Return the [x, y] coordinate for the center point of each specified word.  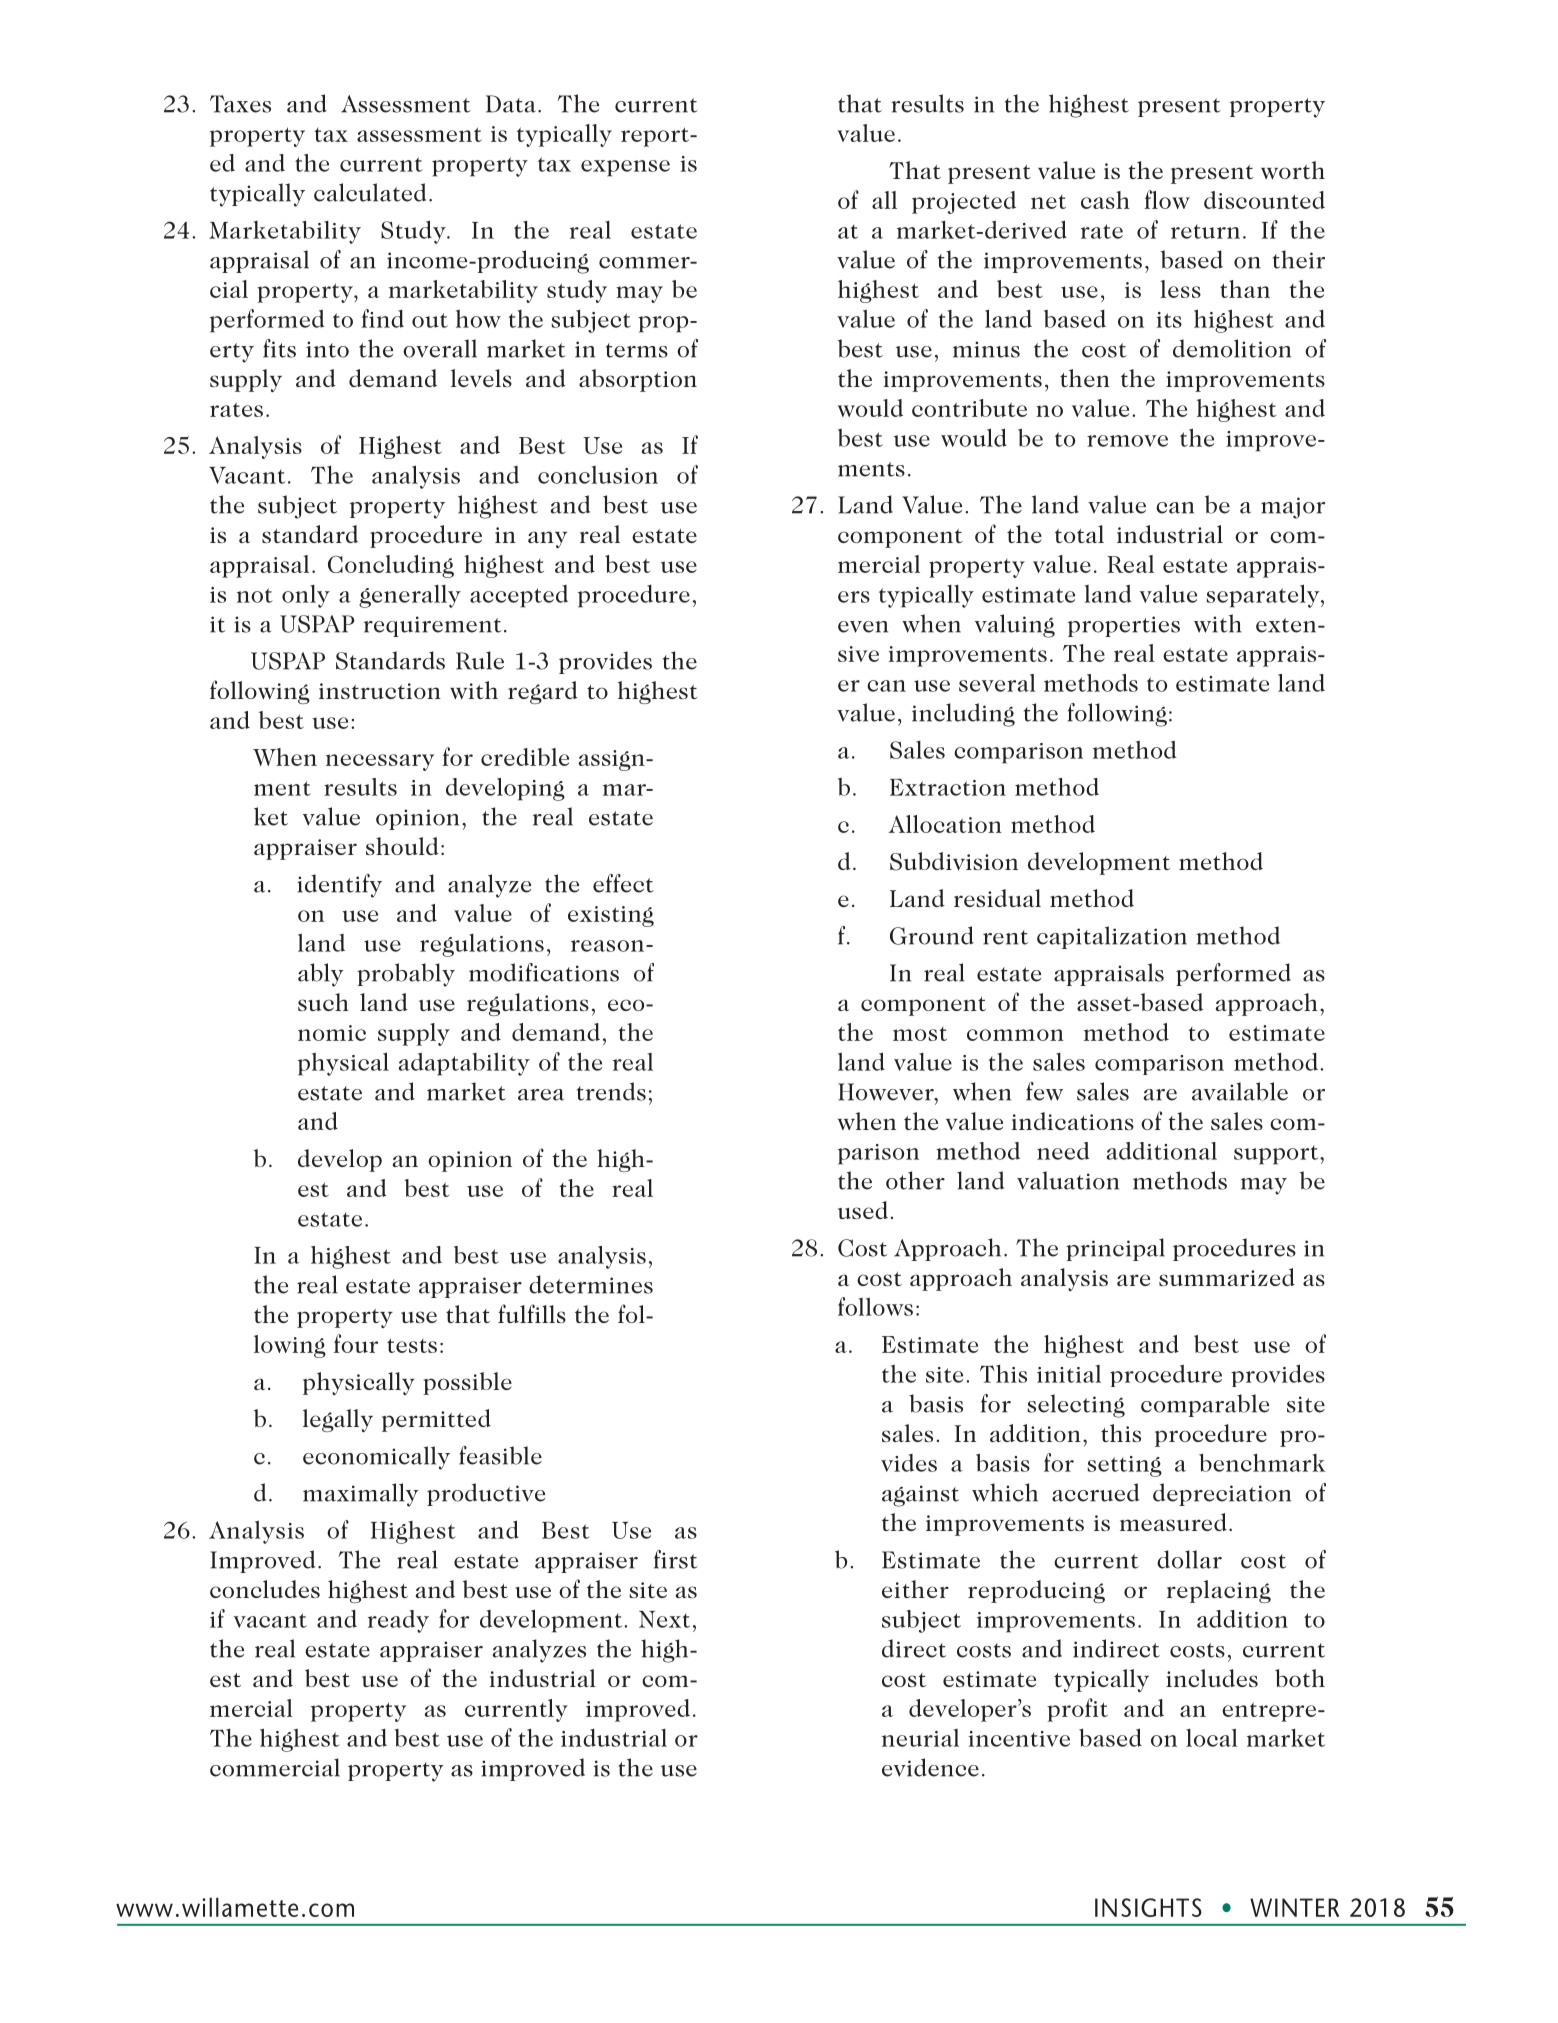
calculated [370, 192]
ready [398, 1621]
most [920, 1034]
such [323, 1002]
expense [625, 168]
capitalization [1112, 937]
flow [1167, 199]
